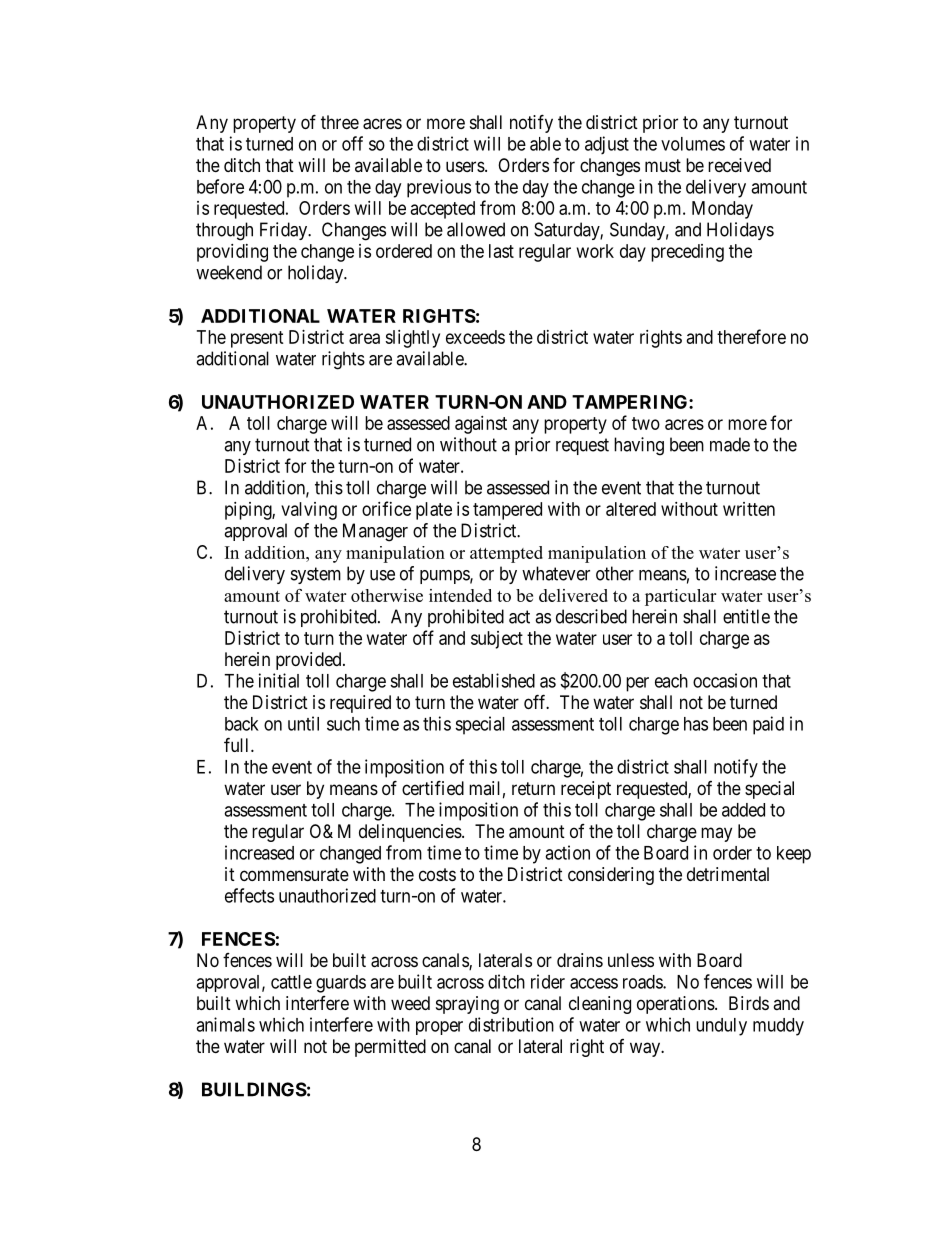  Describe the element at coordinates (507, 511) in the screenshot. I see `tampered` at that location.
